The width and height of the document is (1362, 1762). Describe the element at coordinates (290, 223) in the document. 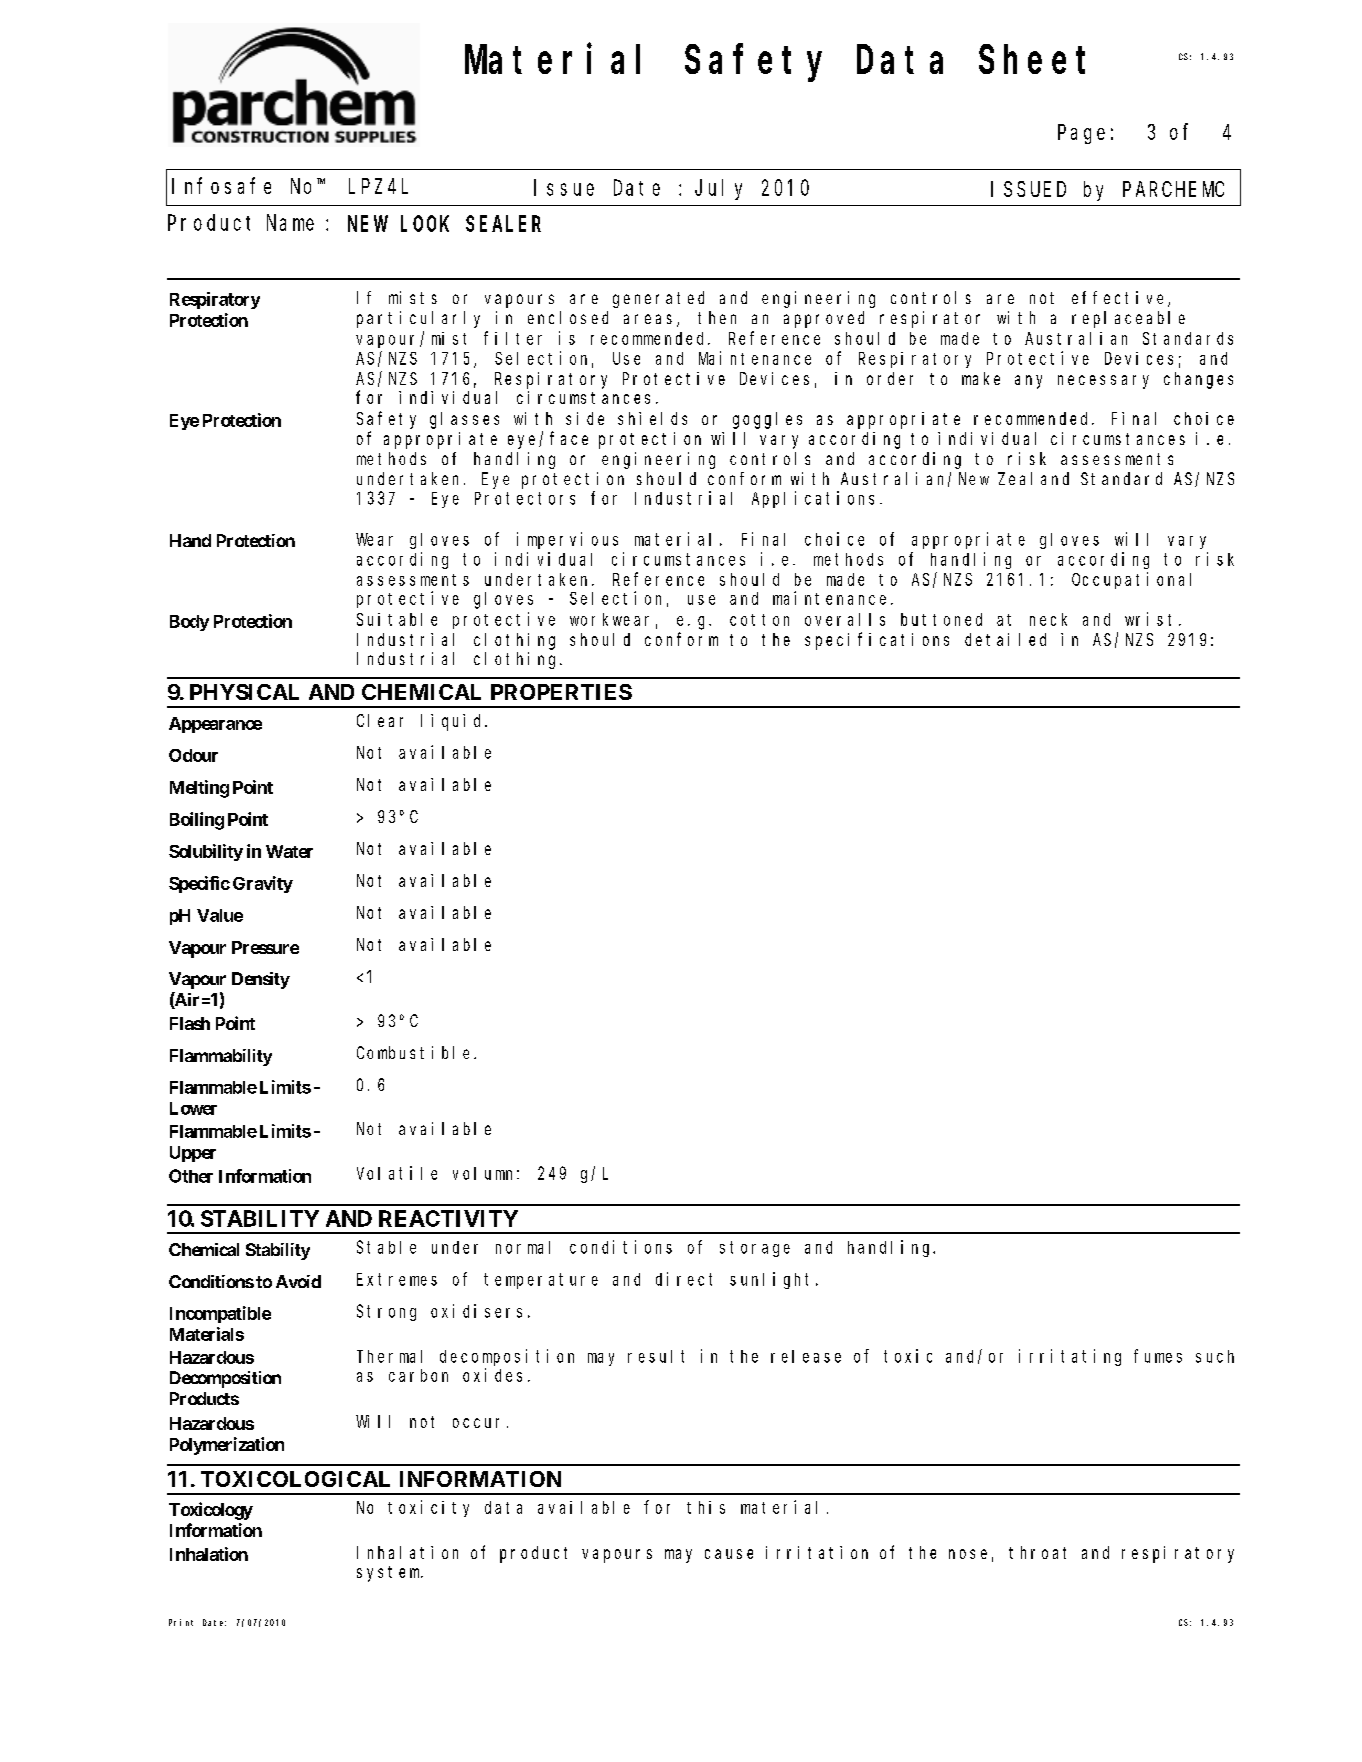

I see `Name` at that location.
